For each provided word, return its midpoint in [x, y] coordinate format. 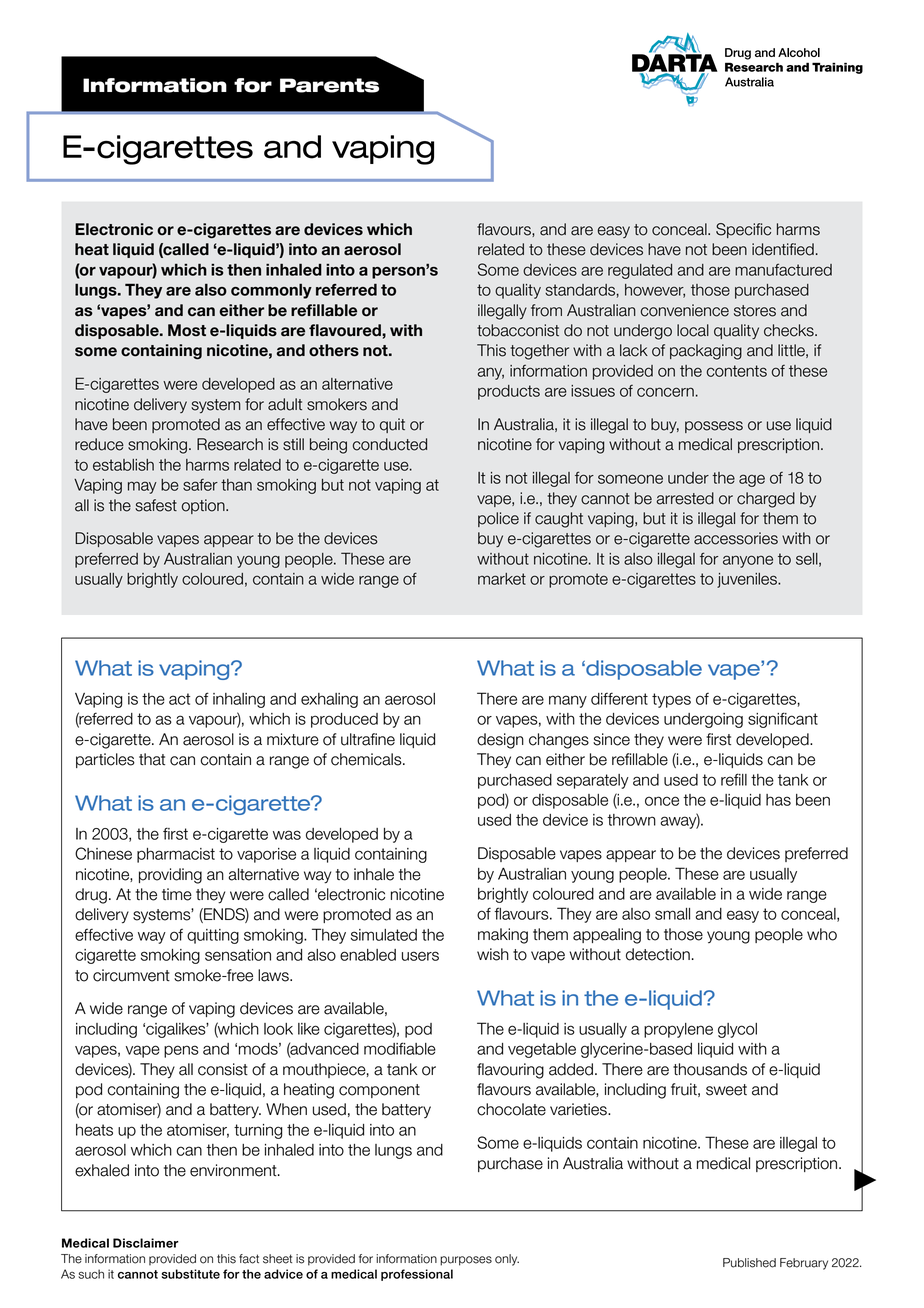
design [500, 741]
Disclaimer [146, 1243]
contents [737, 371]
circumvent [131, 975]
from [546, 310]
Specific [743, 230]
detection [658, 954]
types [671, 700]
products [509, 392]
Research [230, 444]
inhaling [239, 700]
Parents [329, 85]
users [420, 956]
